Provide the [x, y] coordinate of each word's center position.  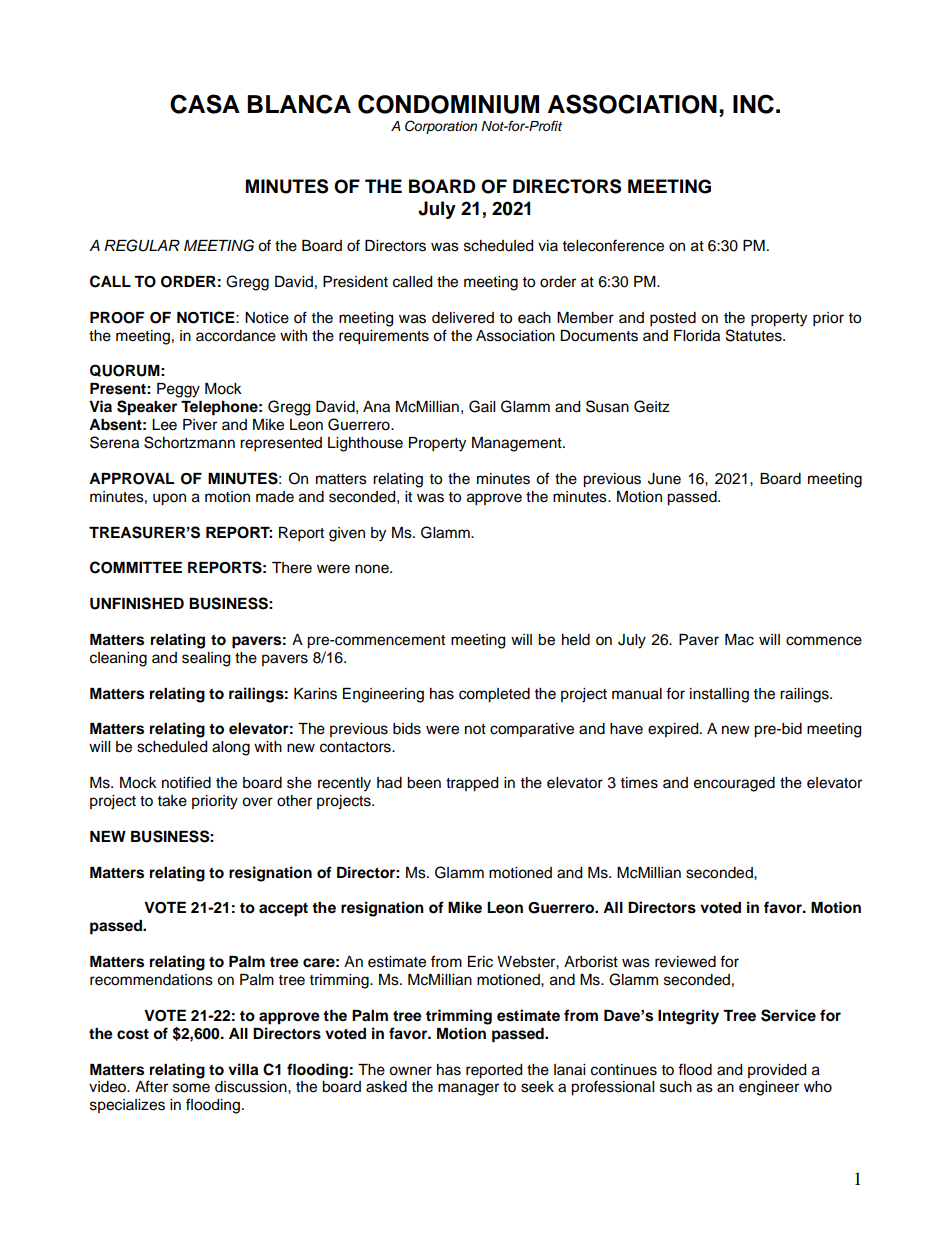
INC [753, 104]
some [191, 1088]
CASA [205, 104]
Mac [739, 640]
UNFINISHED [137, 603]
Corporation [441, 127]
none [373, 569]
